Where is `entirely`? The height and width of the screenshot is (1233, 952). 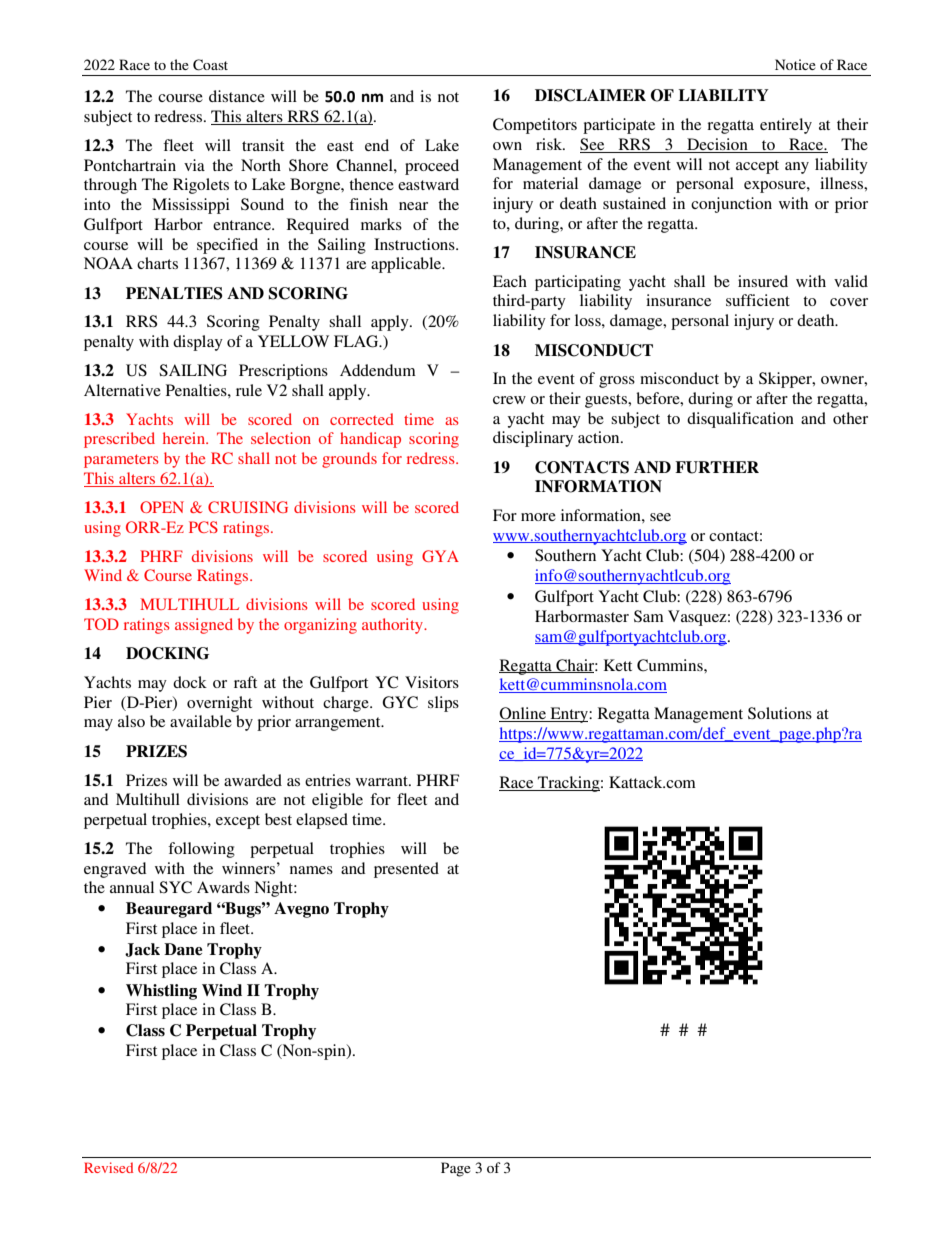
entirely is located at coordinates (786, 126).
